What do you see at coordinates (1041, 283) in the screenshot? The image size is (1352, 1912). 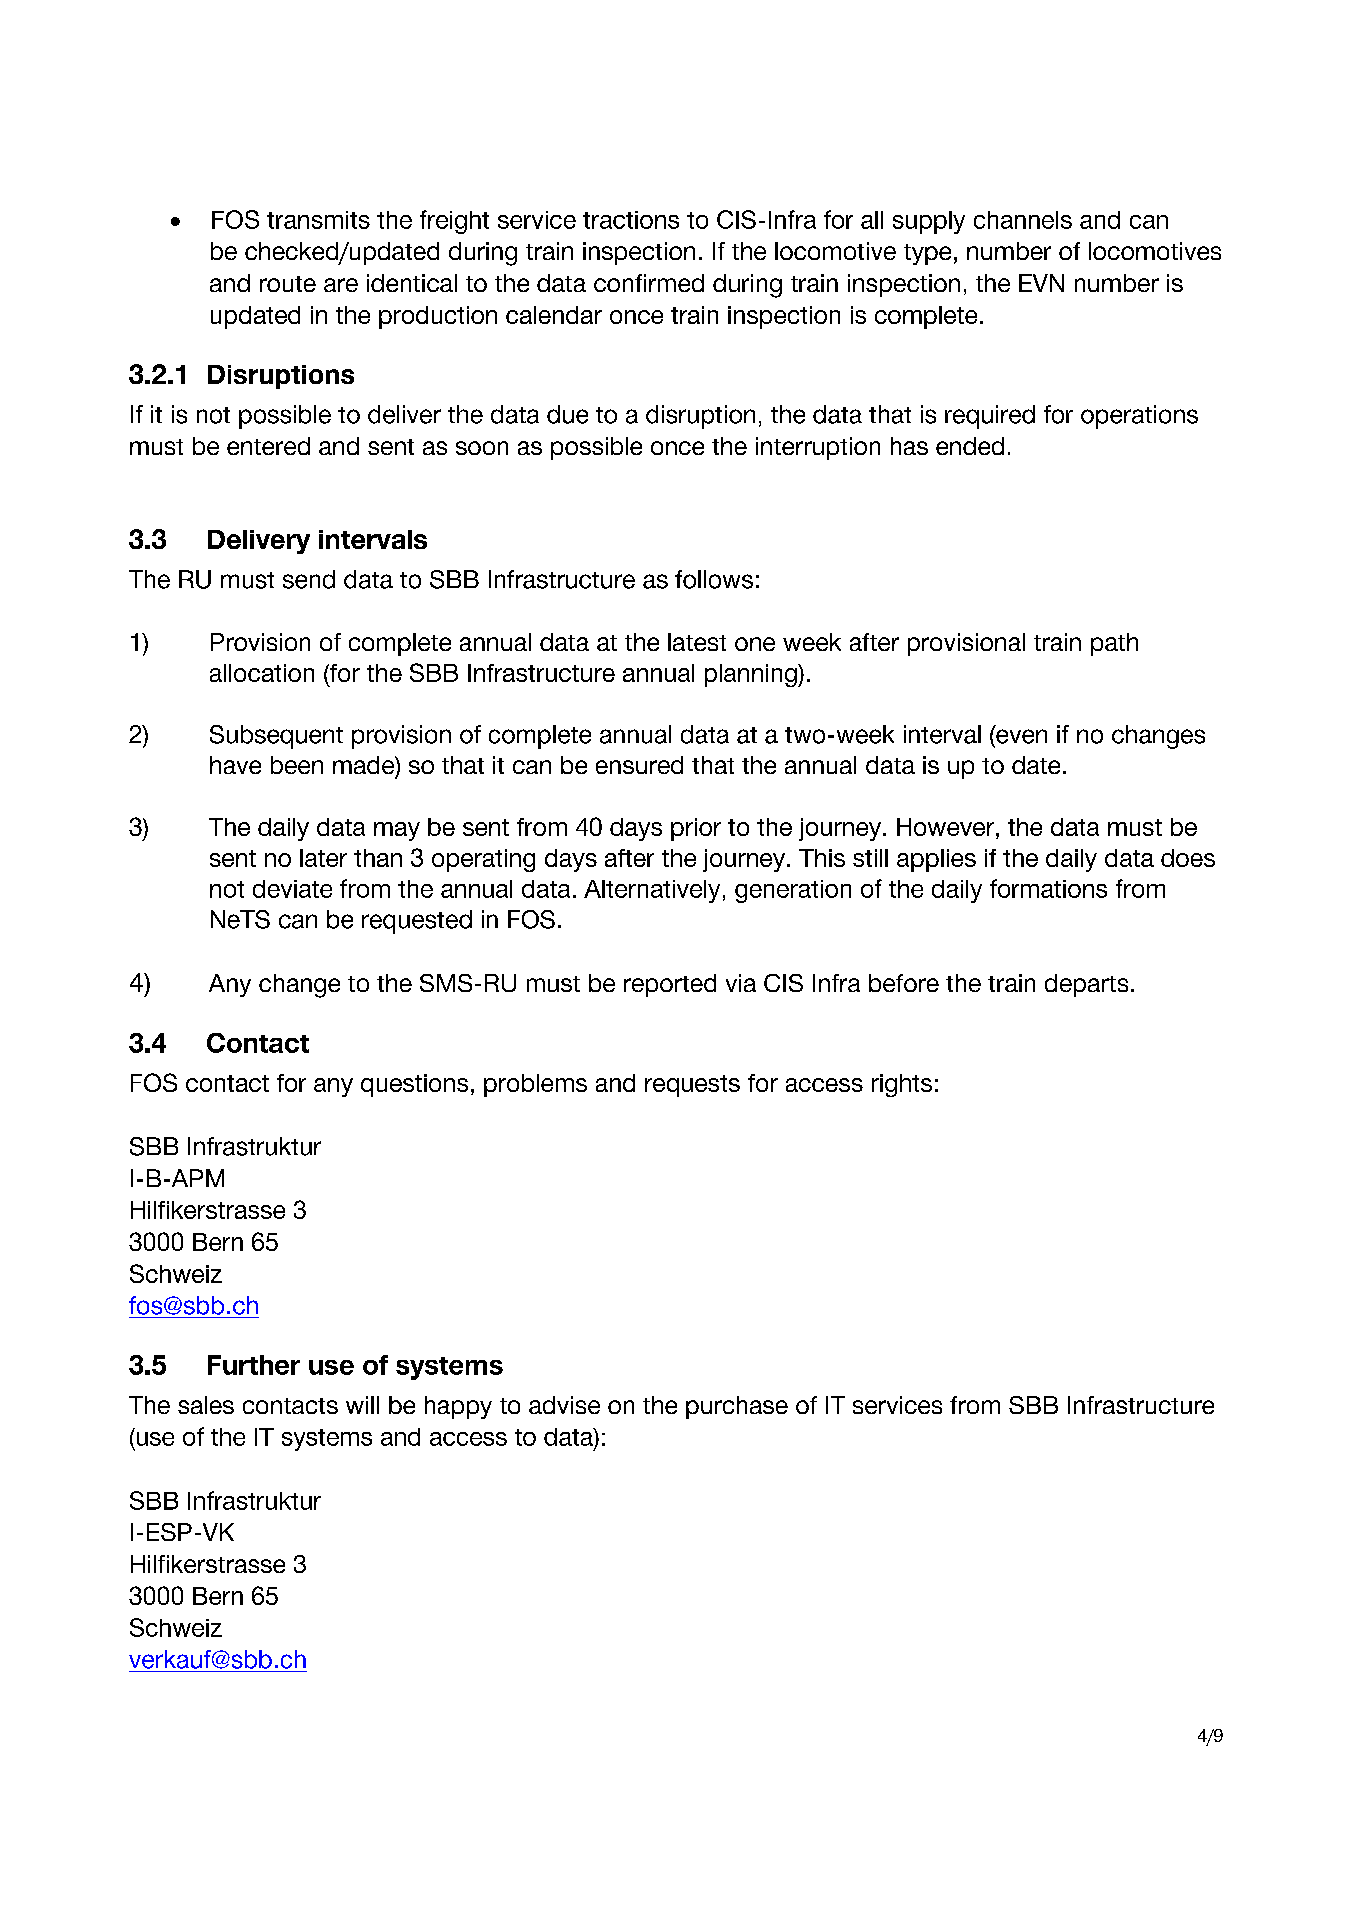 I see `EVN` at bounding box center [1041, 283].
